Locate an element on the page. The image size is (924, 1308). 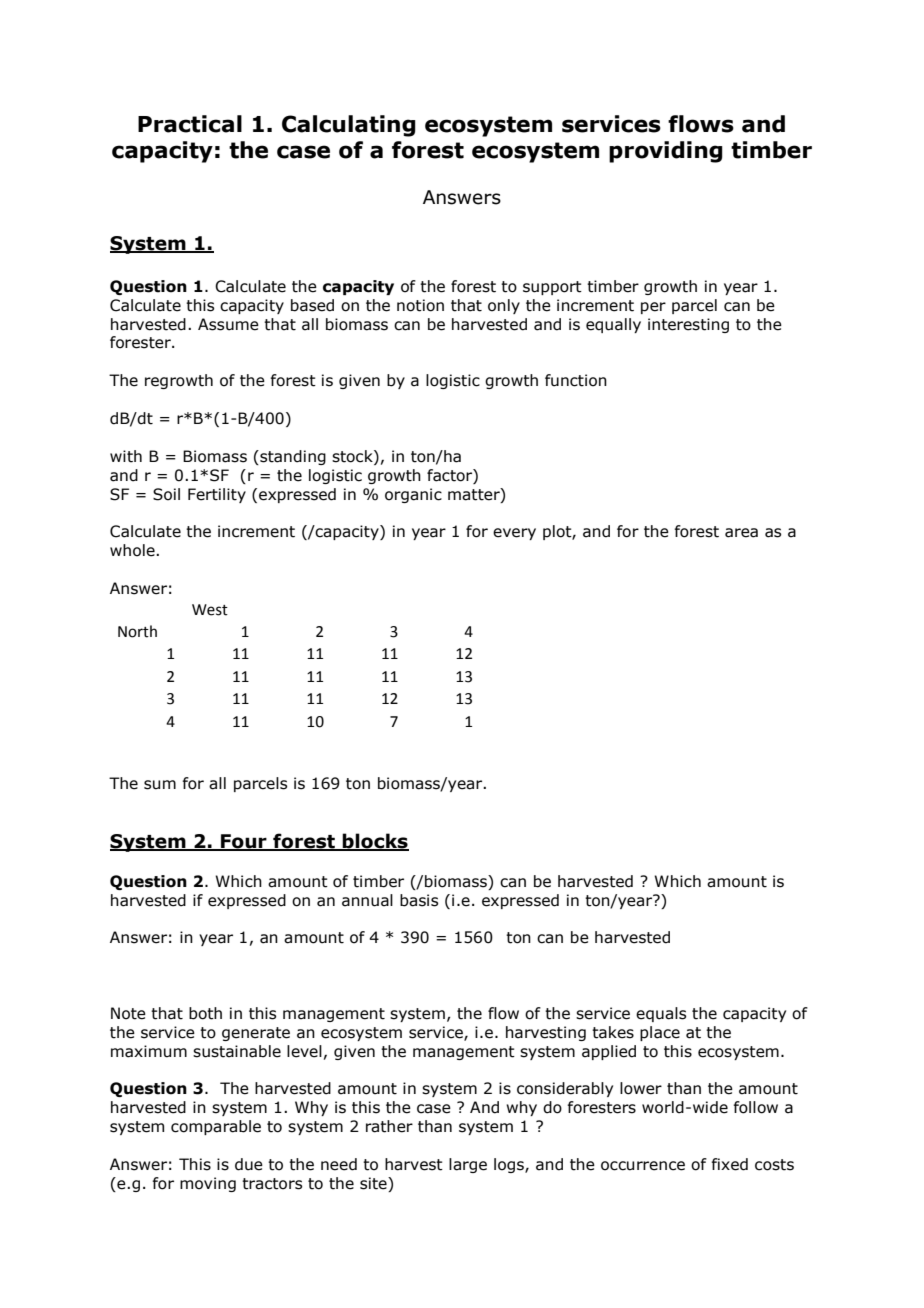
large is located at coordinates (468, 1165).
